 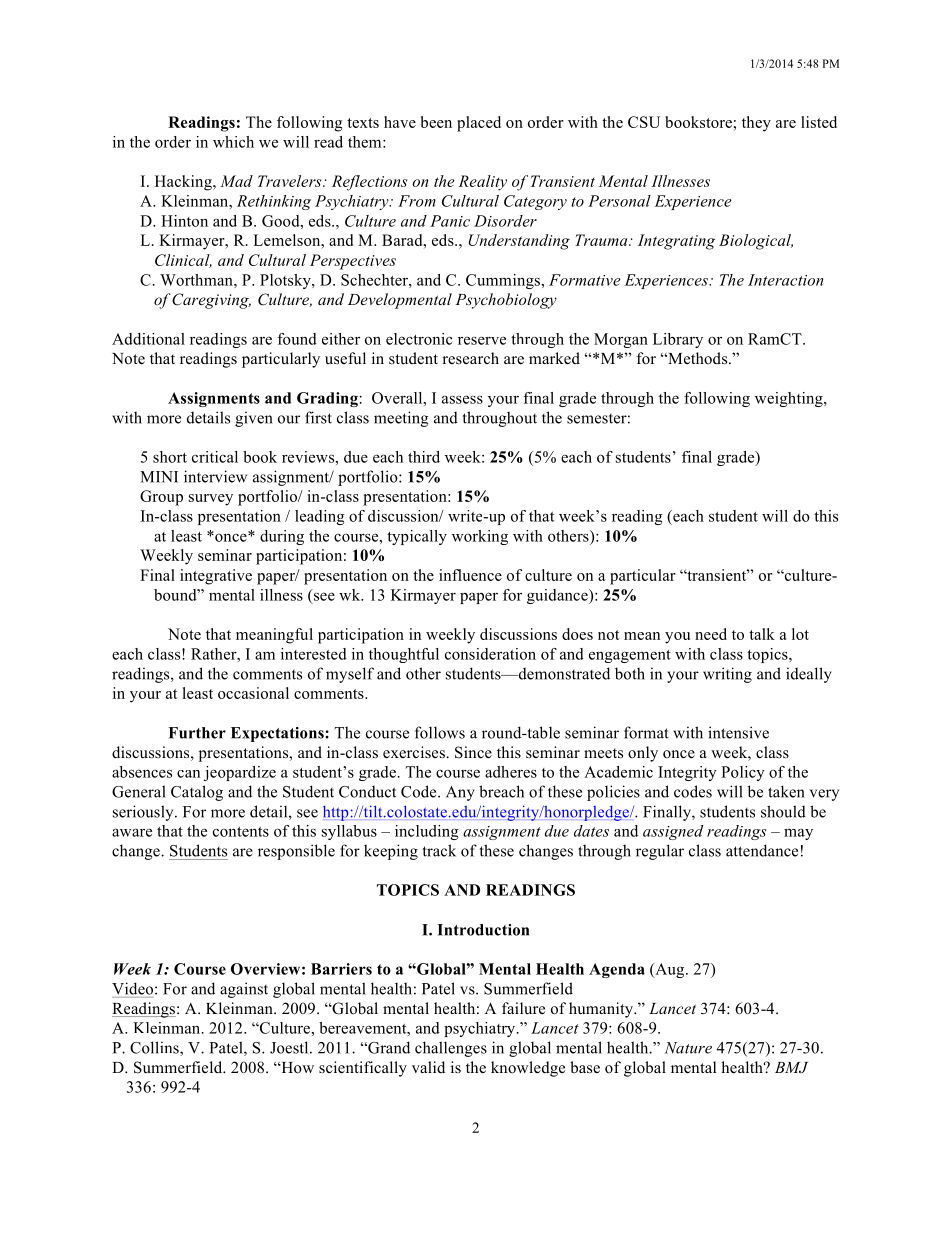 What do you see at coordinates (470, 575) in the page?
I see `influence` at bounding box center [470, 575].
